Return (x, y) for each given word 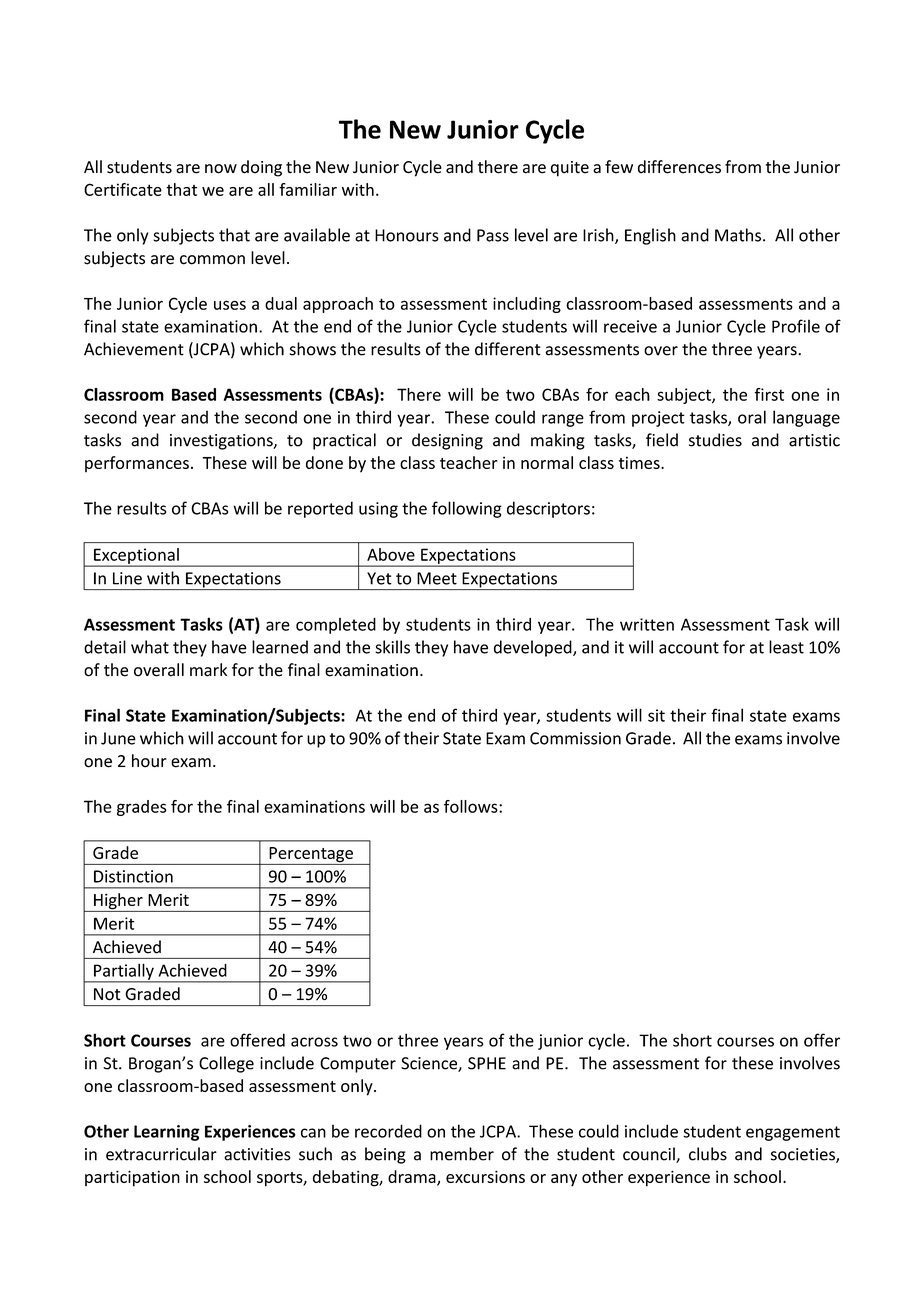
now (221, 169)
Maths (739, 235)
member (462, 1154)
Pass (493, 235)
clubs (708, 1154)
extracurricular (161, 1154)
